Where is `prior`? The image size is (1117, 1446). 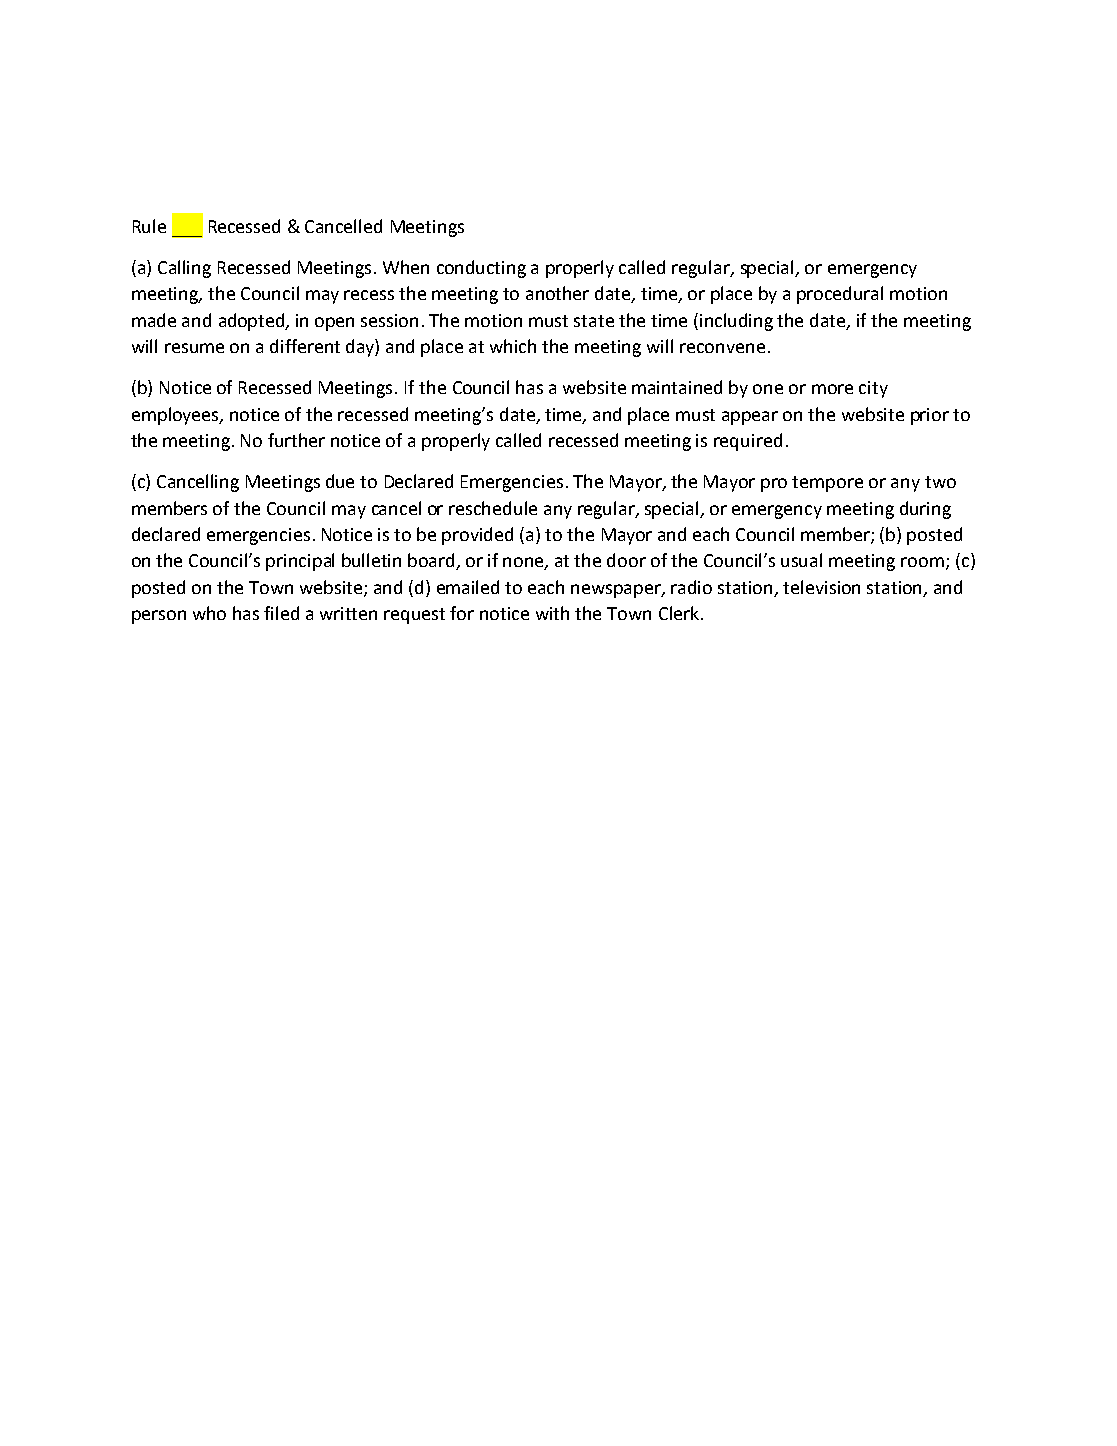
prior is located at coordinates (930, 416).
